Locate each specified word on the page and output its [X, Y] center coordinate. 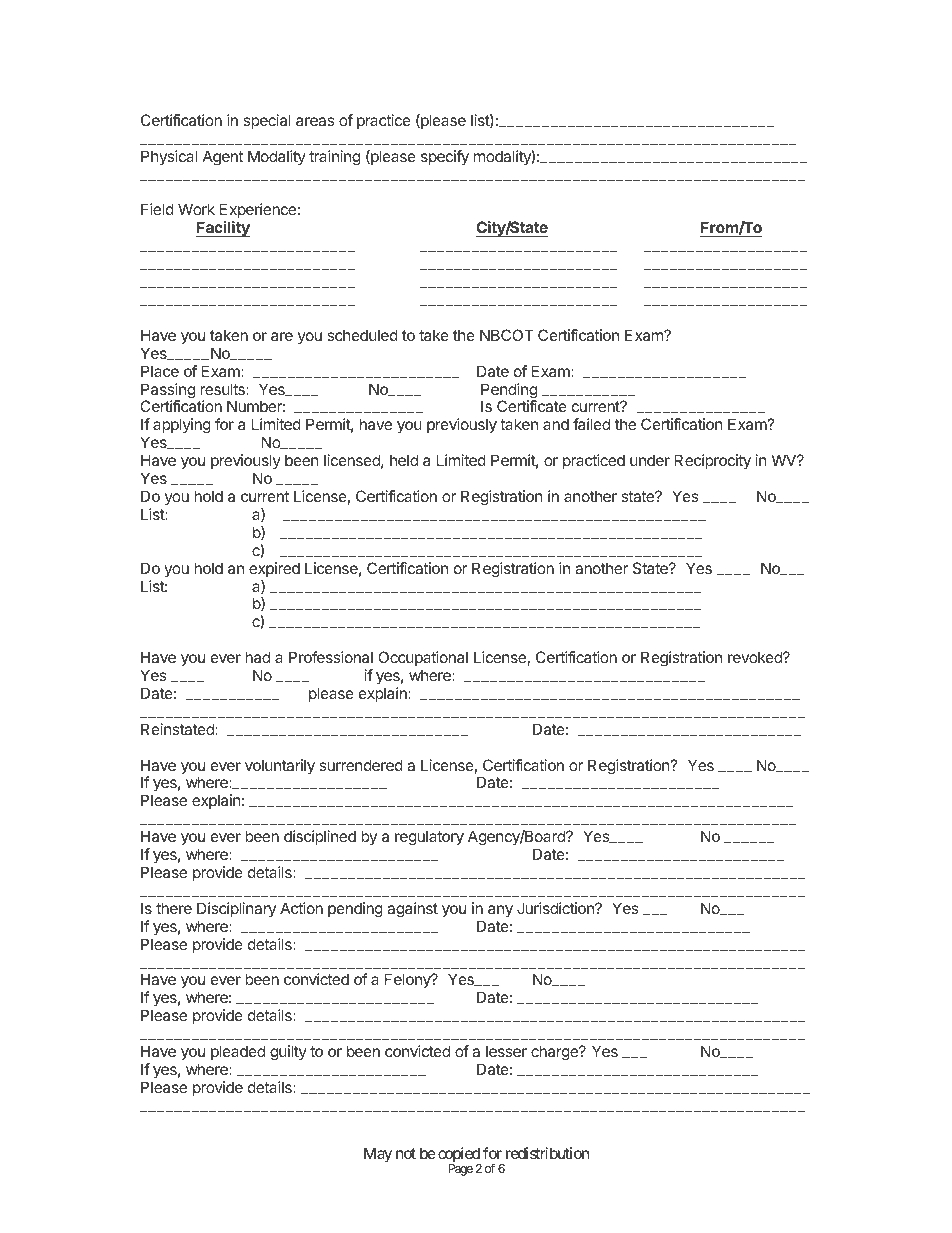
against [412, 910]
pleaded [238, 1052]
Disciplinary [236, 909]
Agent [223, 158]
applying [182, 426]
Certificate [532, 406]
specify [445, 158]
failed [591, 424]
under [650, 460]
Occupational [423, 658]
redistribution [547, 1153]
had [257, 657]
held [404, 460]
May [378, 1155]
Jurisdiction [556, 908]
